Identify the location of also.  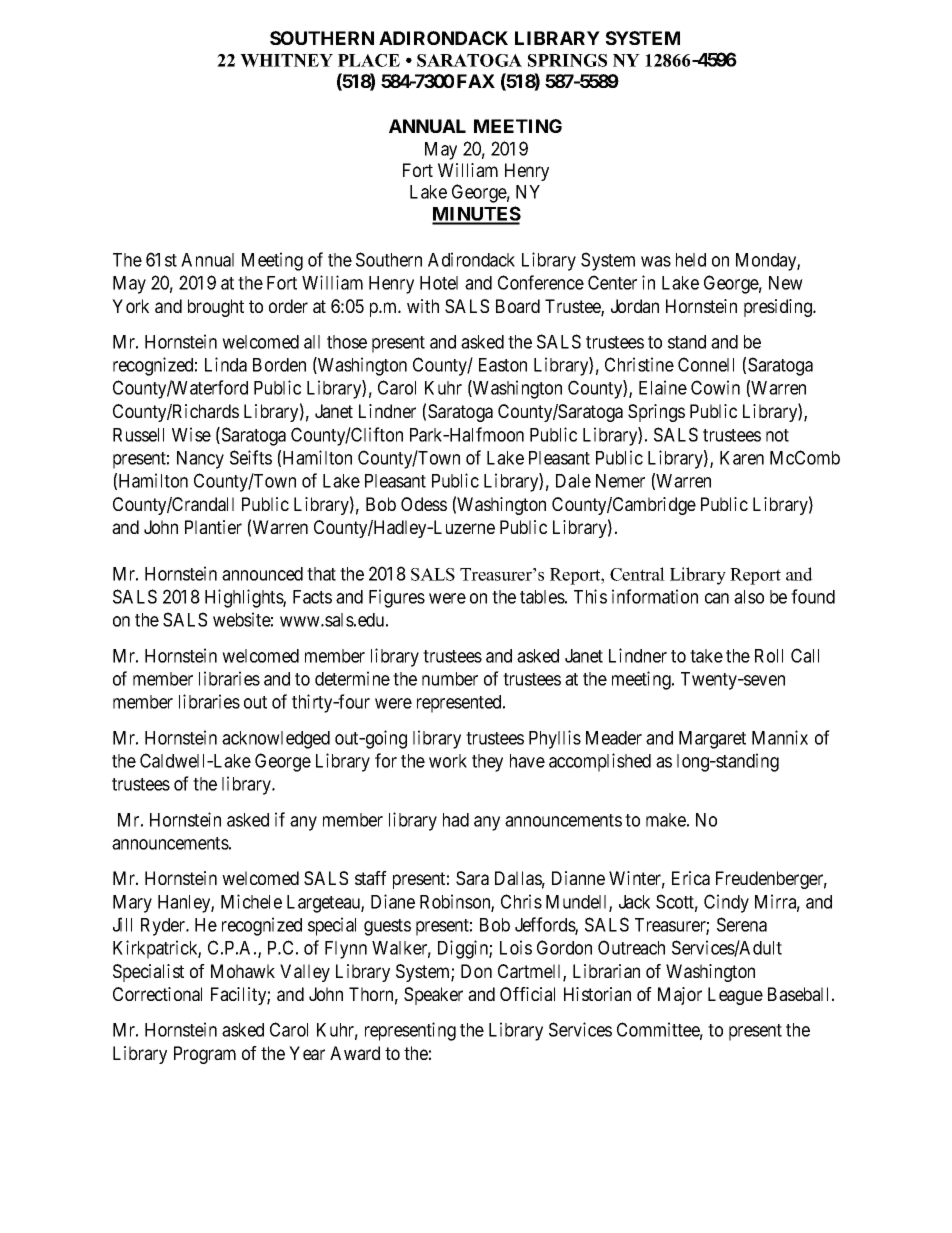
(749, 597).
